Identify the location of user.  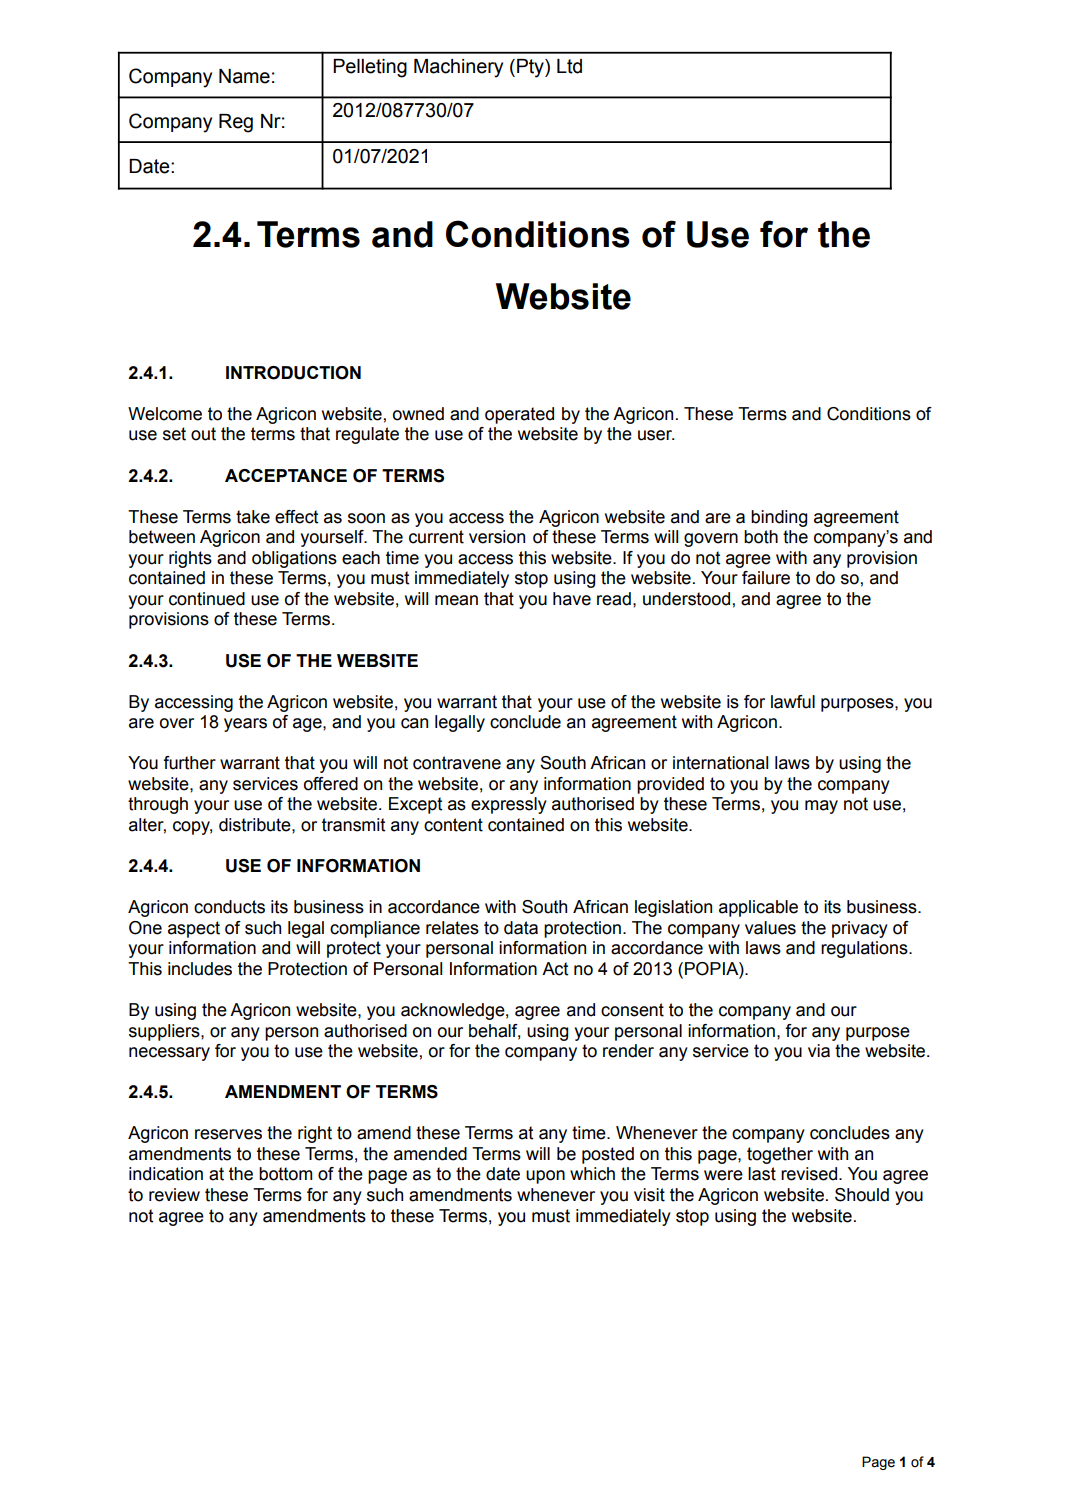
(656, 435).
